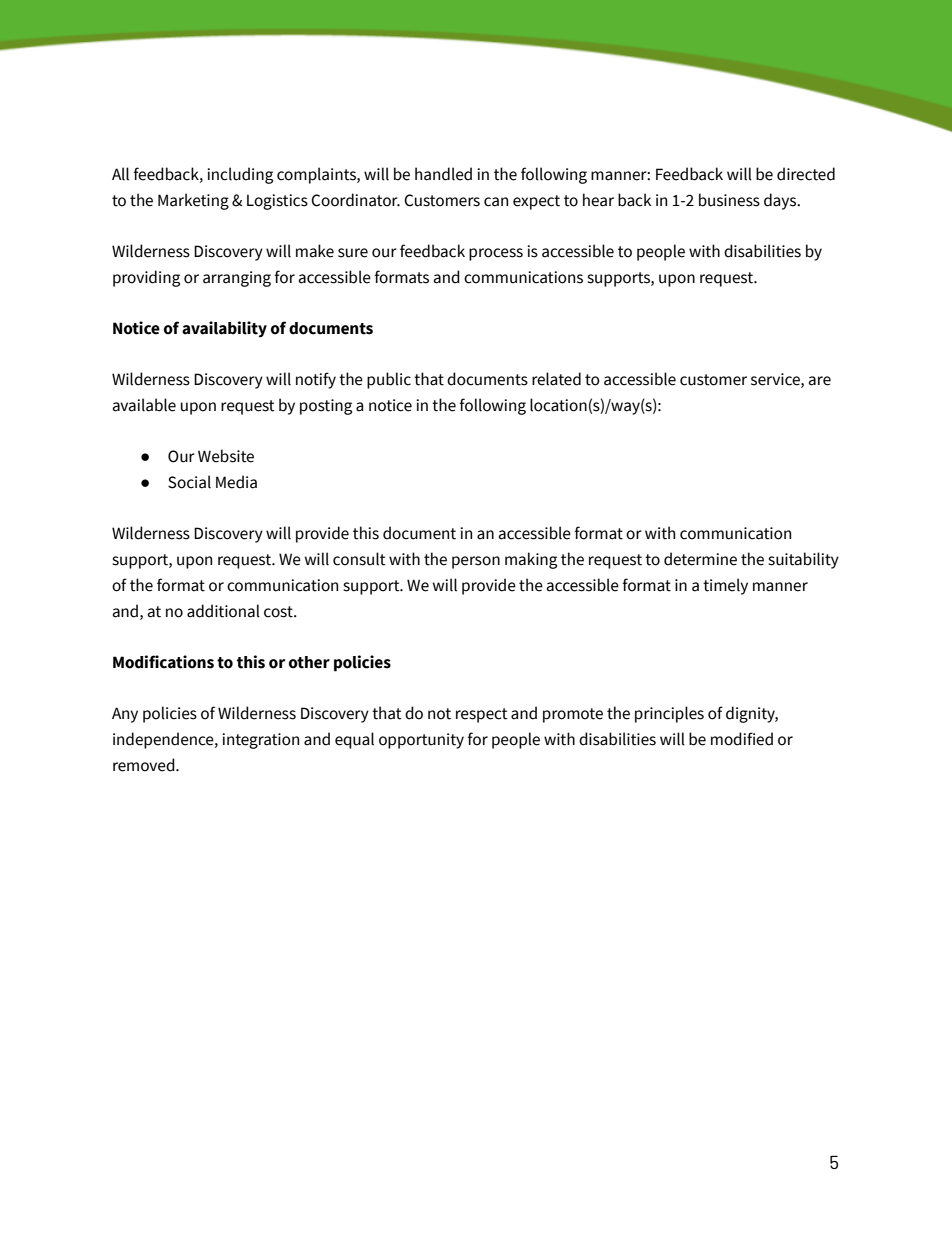 Image resolution: width=952 pixels, height=1233 pixels. Describe the element at coordinates (421, 741) in the screenshot. I see `opportunity` at that location.
